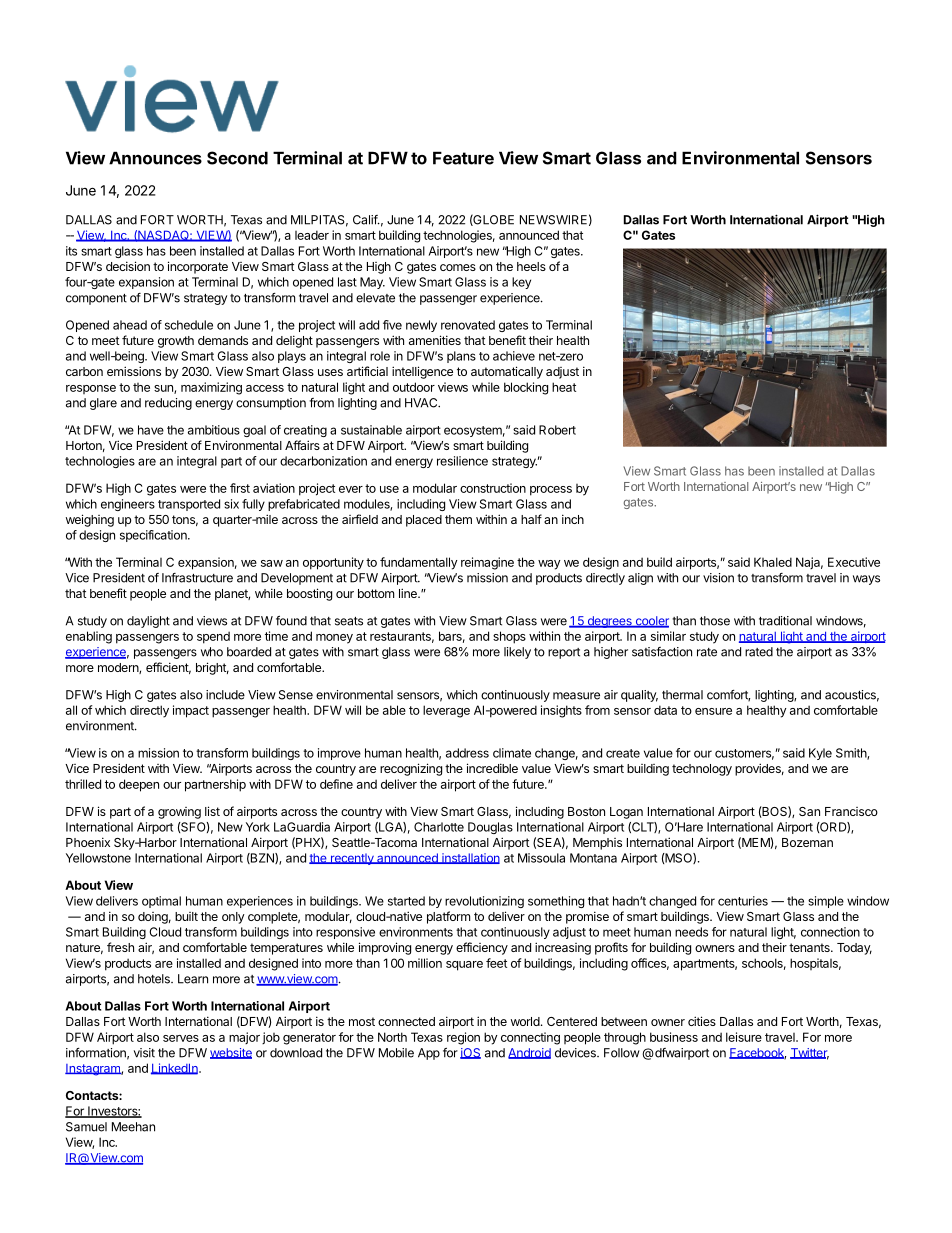  I want to click on Meehan, so click(133, 1127).
